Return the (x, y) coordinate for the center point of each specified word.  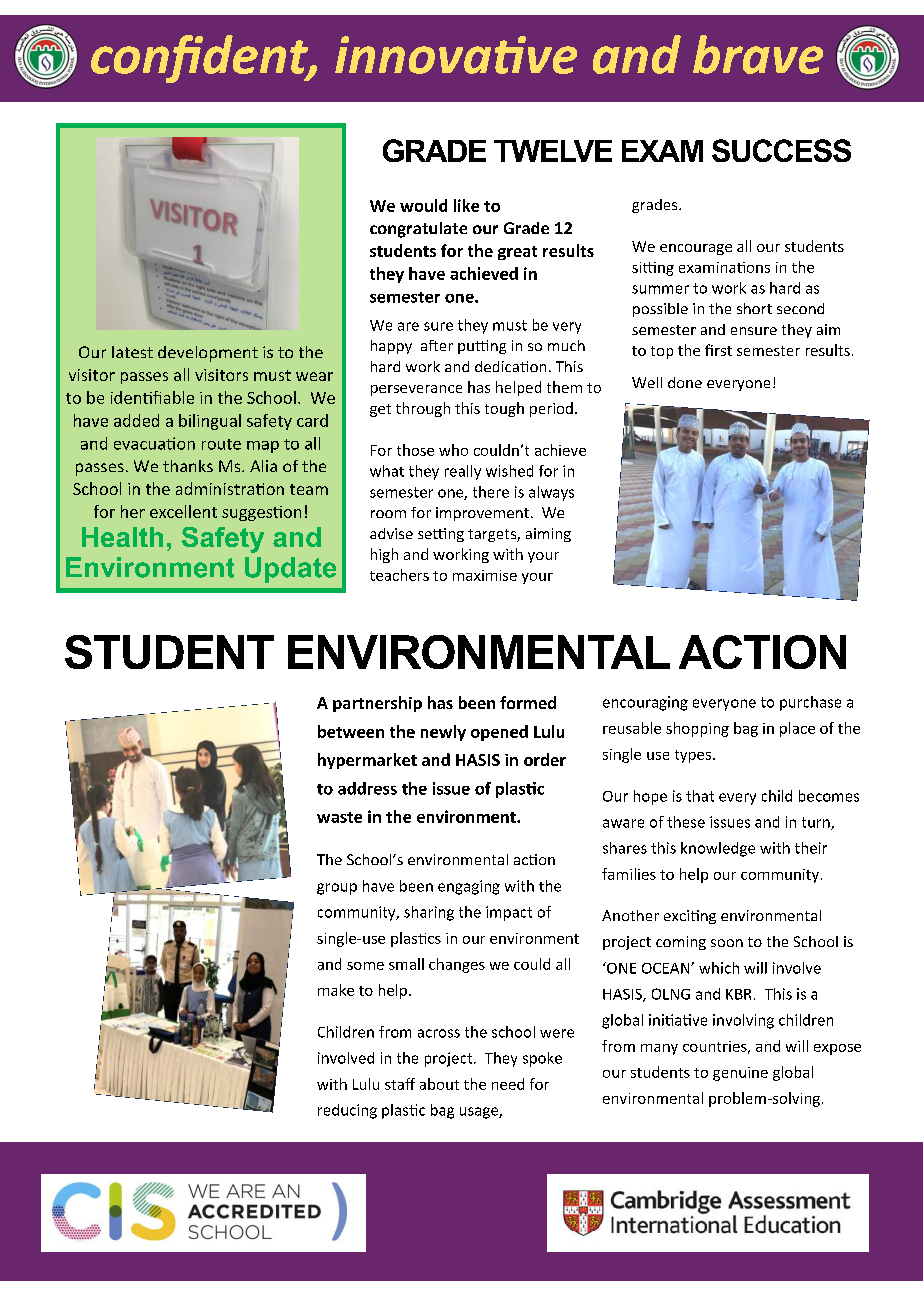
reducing (347, 1111)
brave (758, 54)
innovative (456, 55)
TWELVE (553, 151)
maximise (485, 575)
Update (290, 570)
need (508, 1084)
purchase (810, 703)
